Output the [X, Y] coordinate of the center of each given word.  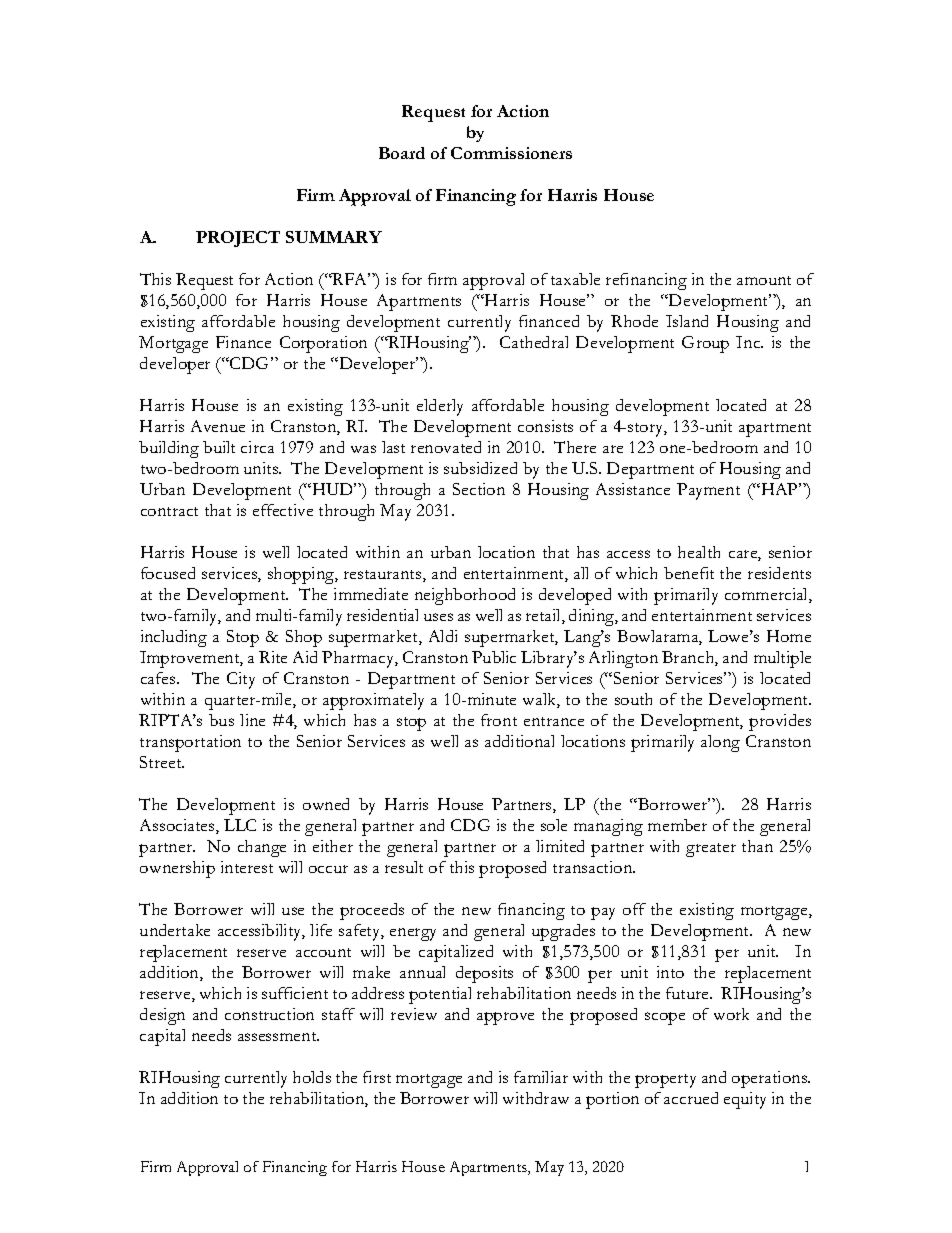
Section [479, 489]
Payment [708, 491]
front [499, 720]
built [219, 447]
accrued [691, 1098]
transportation [190, 743]
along [720, 743]
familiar [541, 1077]
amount [764, 280]
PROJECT [238, 239]
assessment [278, 1036]
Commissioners [511, 153]
